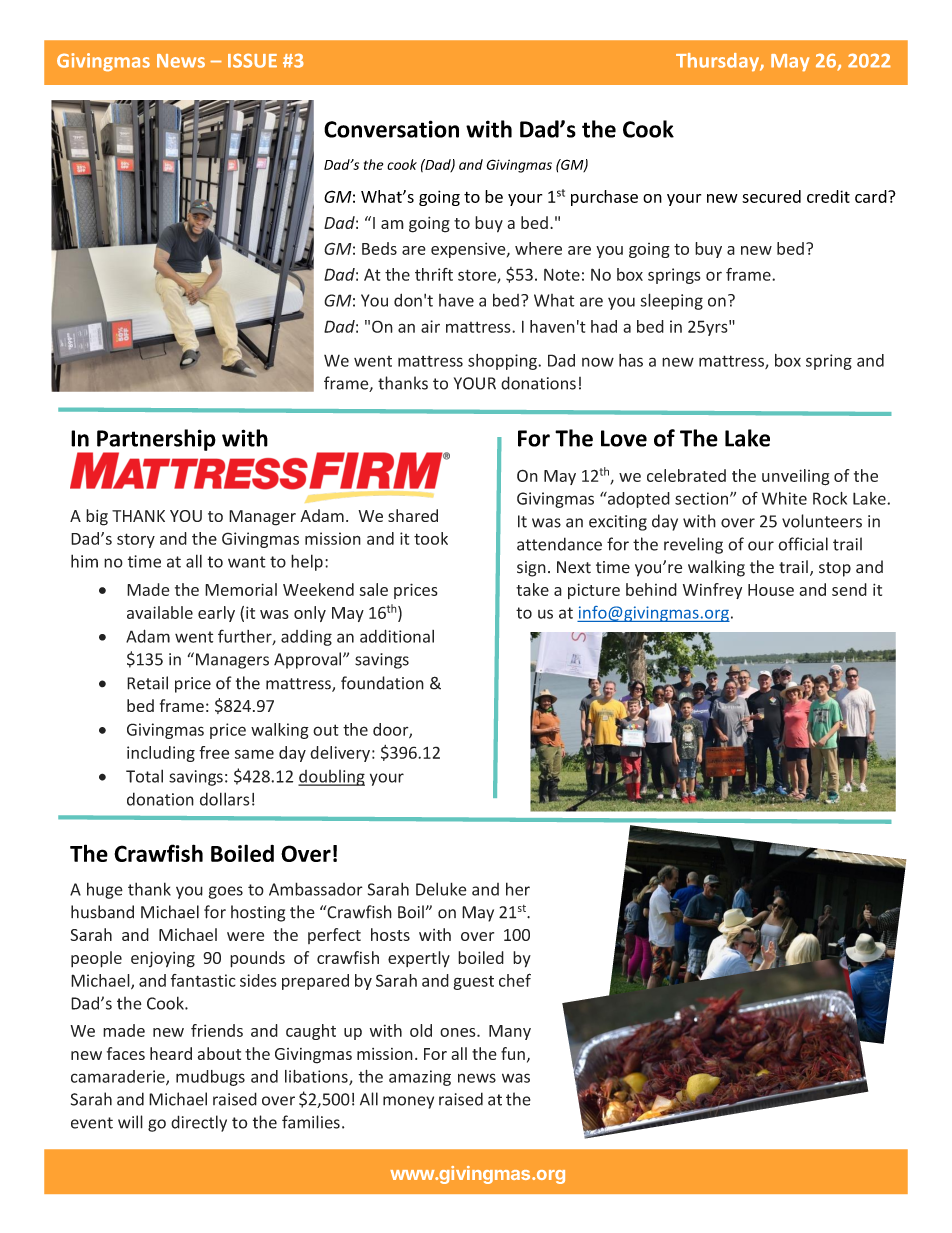  I want to click on amazing, so click(420, 1078).
